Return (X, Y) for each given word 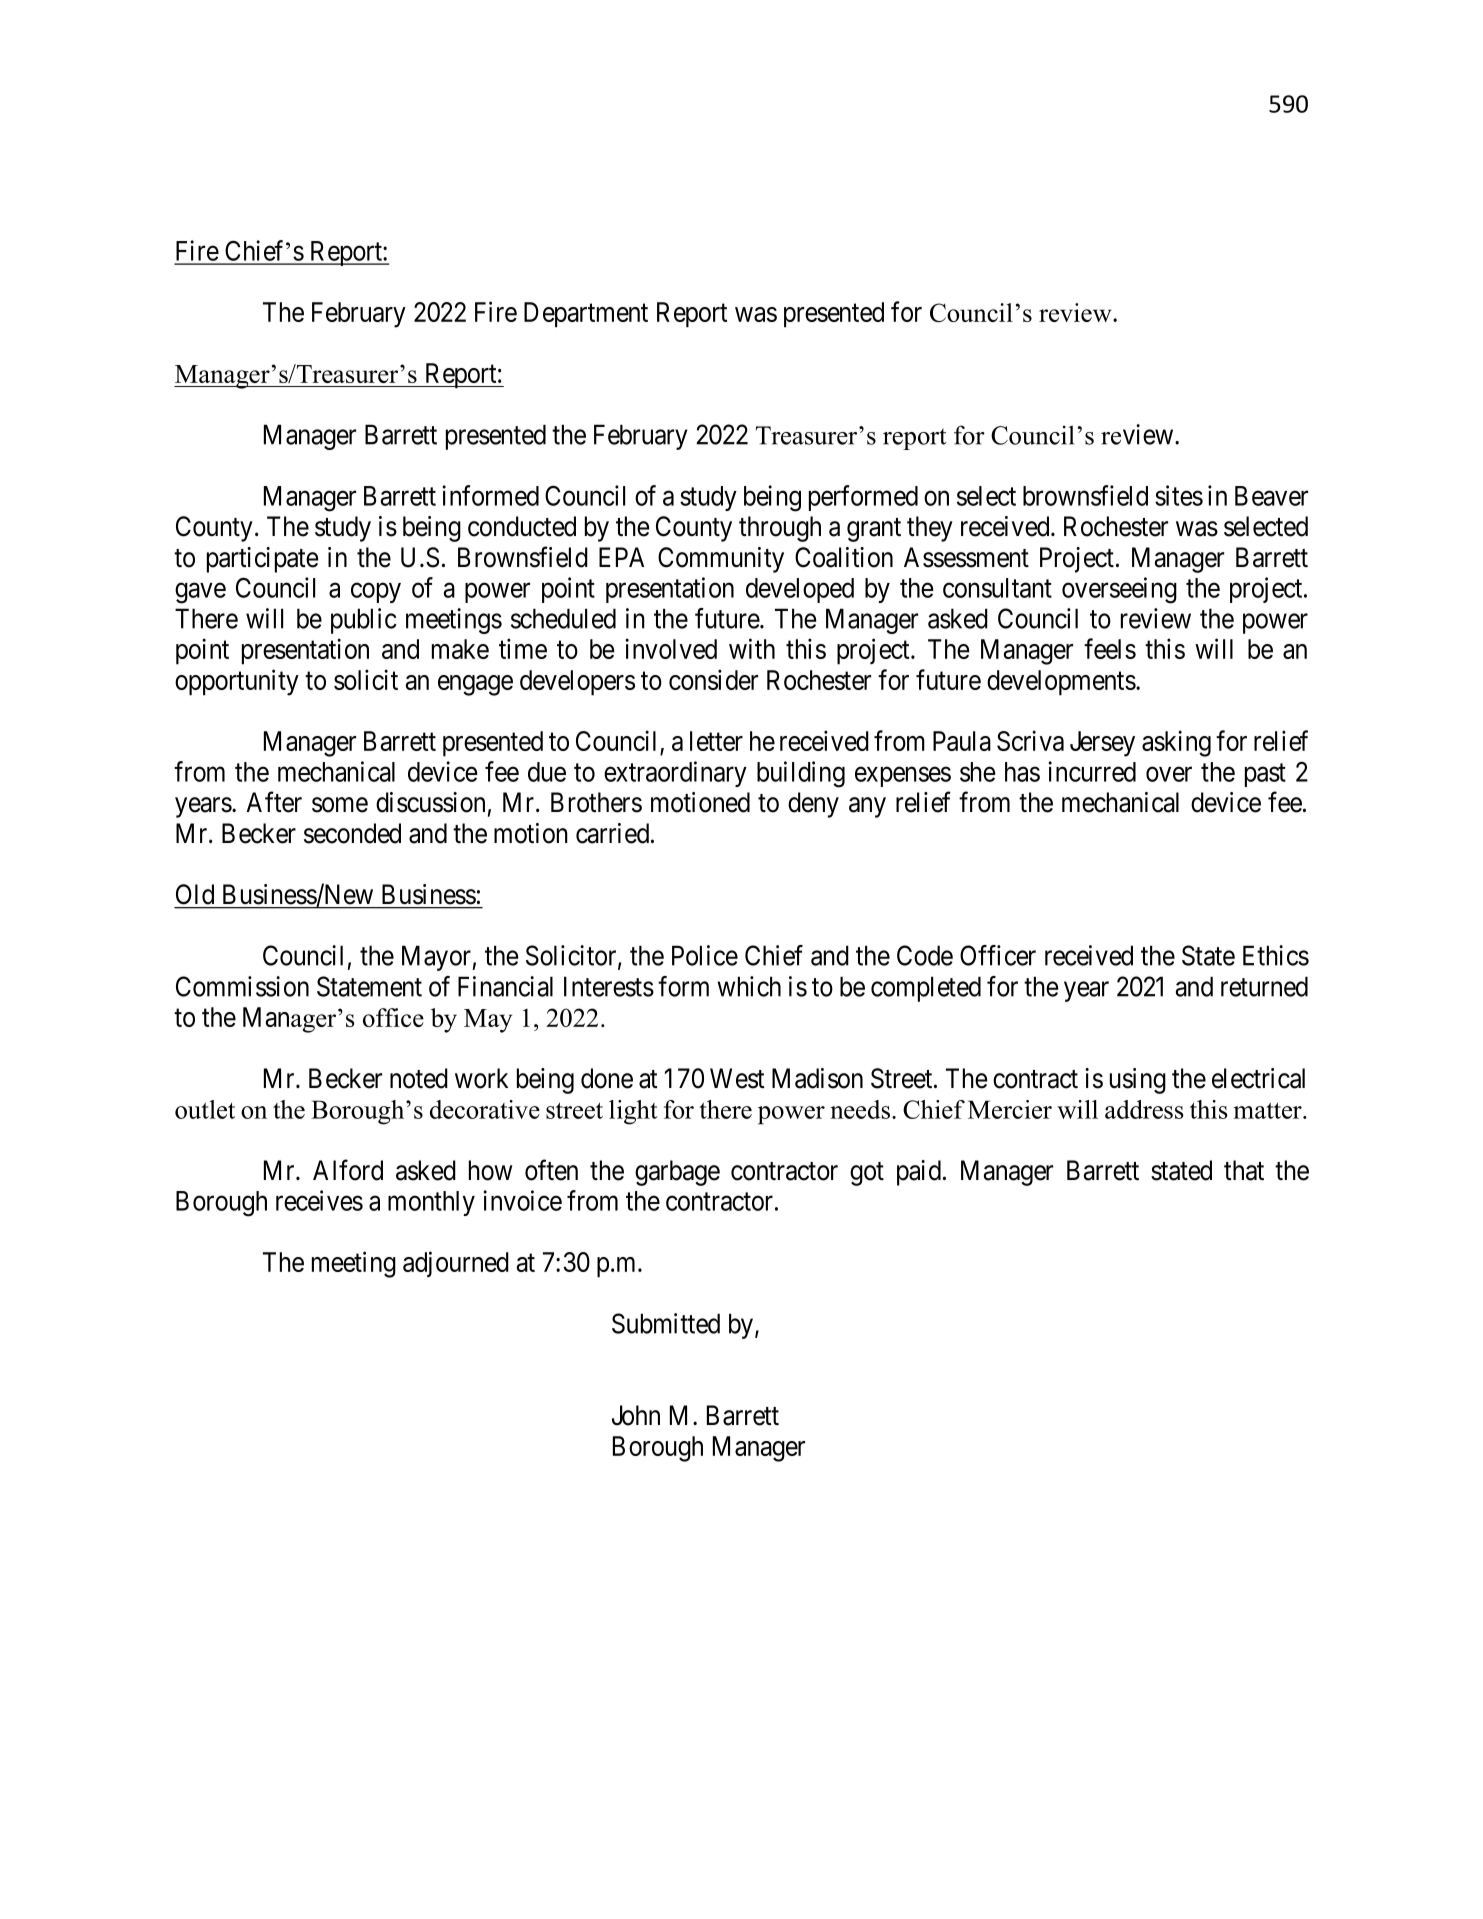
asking (1176, 743)
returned (1264, 986)
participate (262, 560)
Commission (242, 986)
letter (716, 741)
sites (1179, 495)
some (340, 805)
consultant (997, 588)
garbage (677, 1173)
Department (586, 315)
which (749, 986)
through (780, 529)
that (1244, 1170)
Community (721, 560)
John (636, 1415)
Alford (348, 1170)
